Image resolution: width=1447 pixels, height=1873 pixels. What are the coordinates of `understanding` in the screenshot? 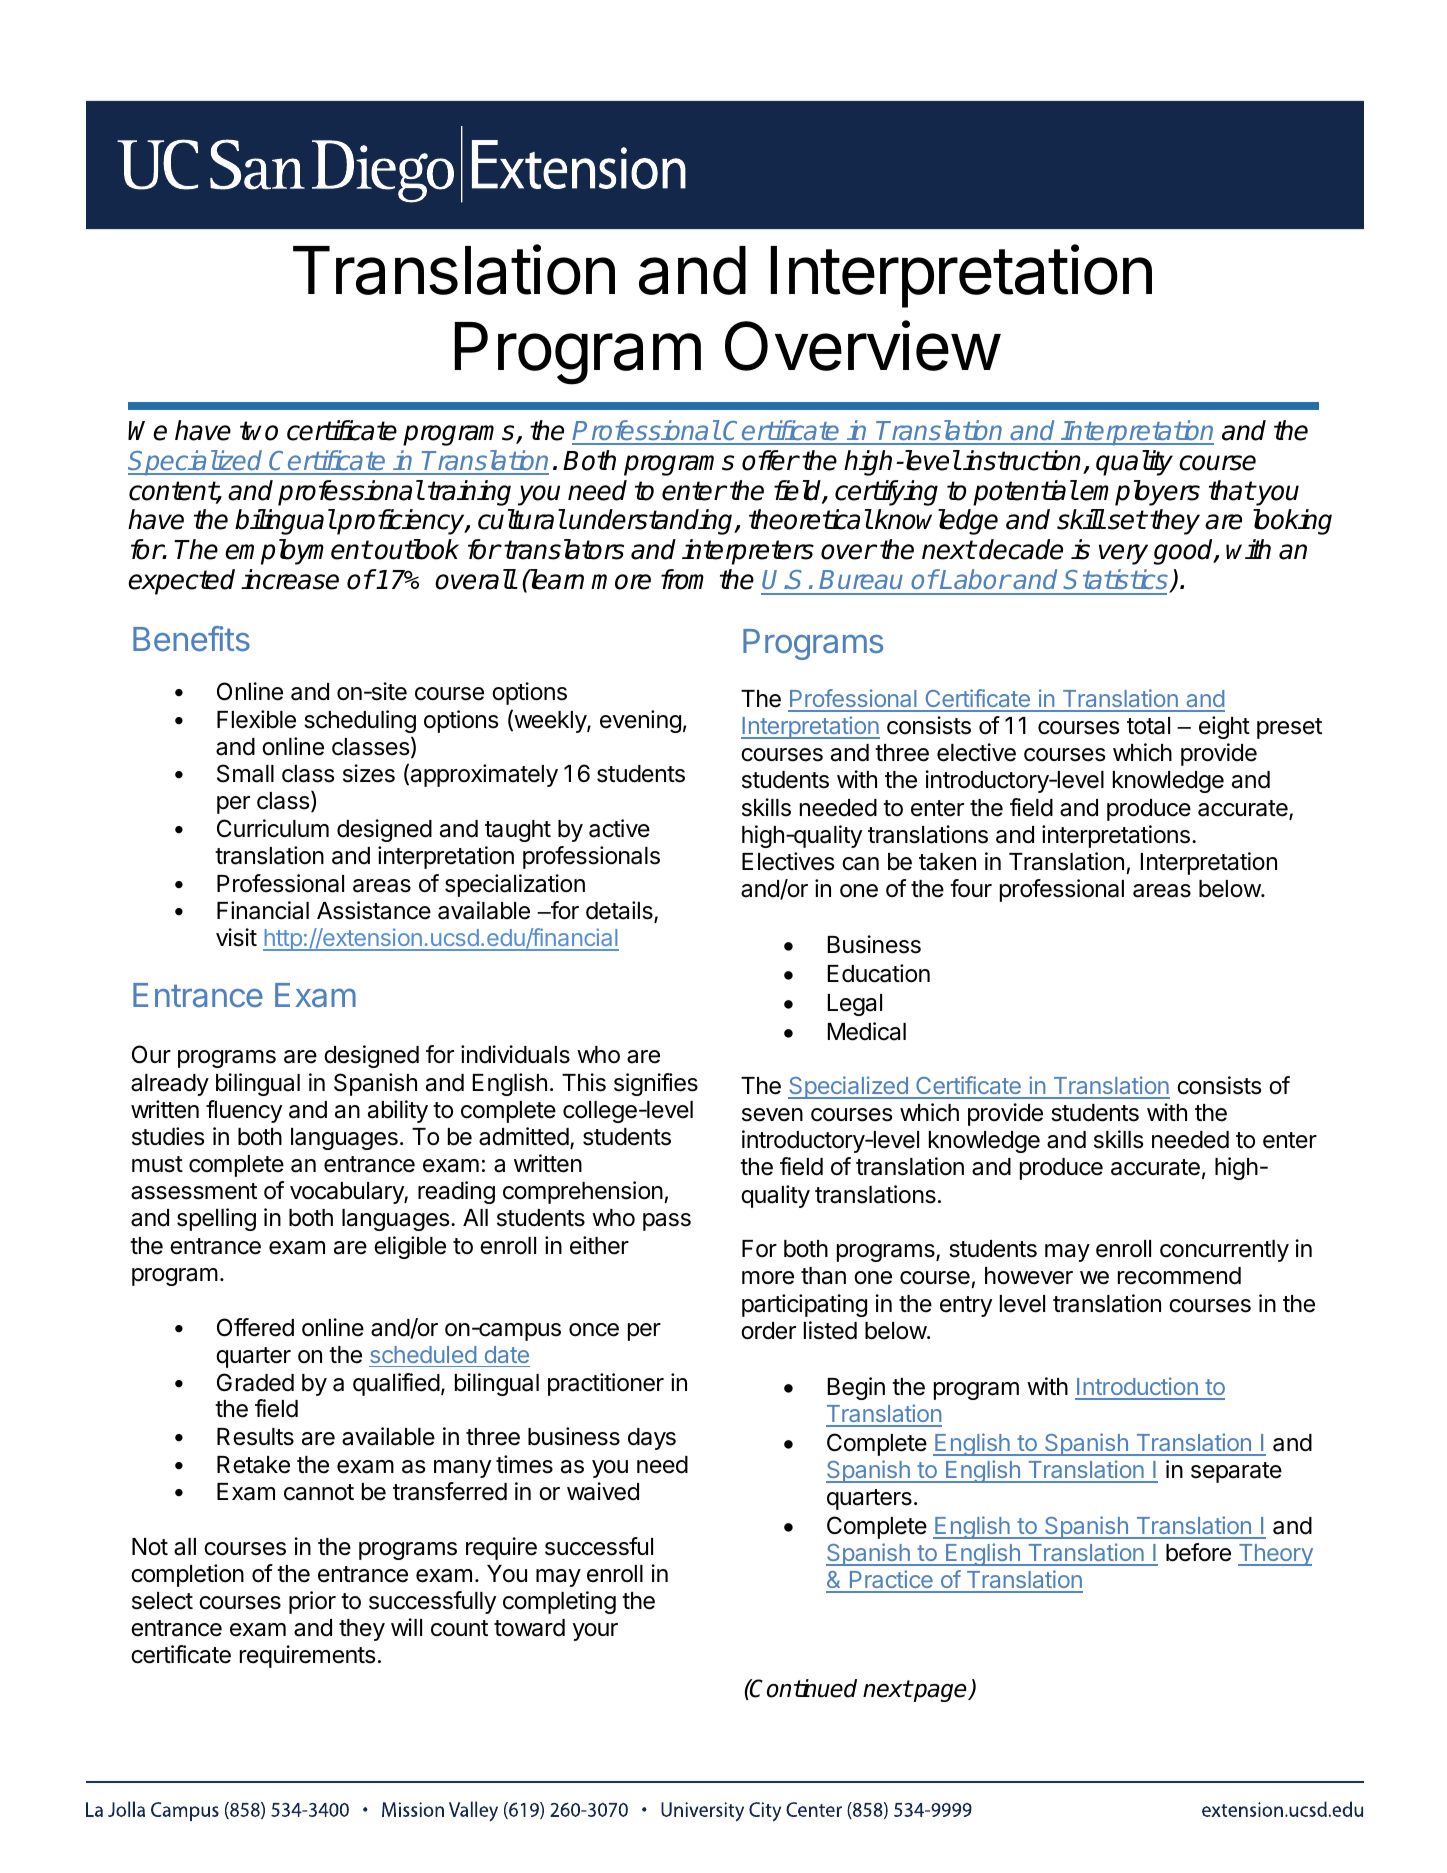 It's located at (652, 522).
